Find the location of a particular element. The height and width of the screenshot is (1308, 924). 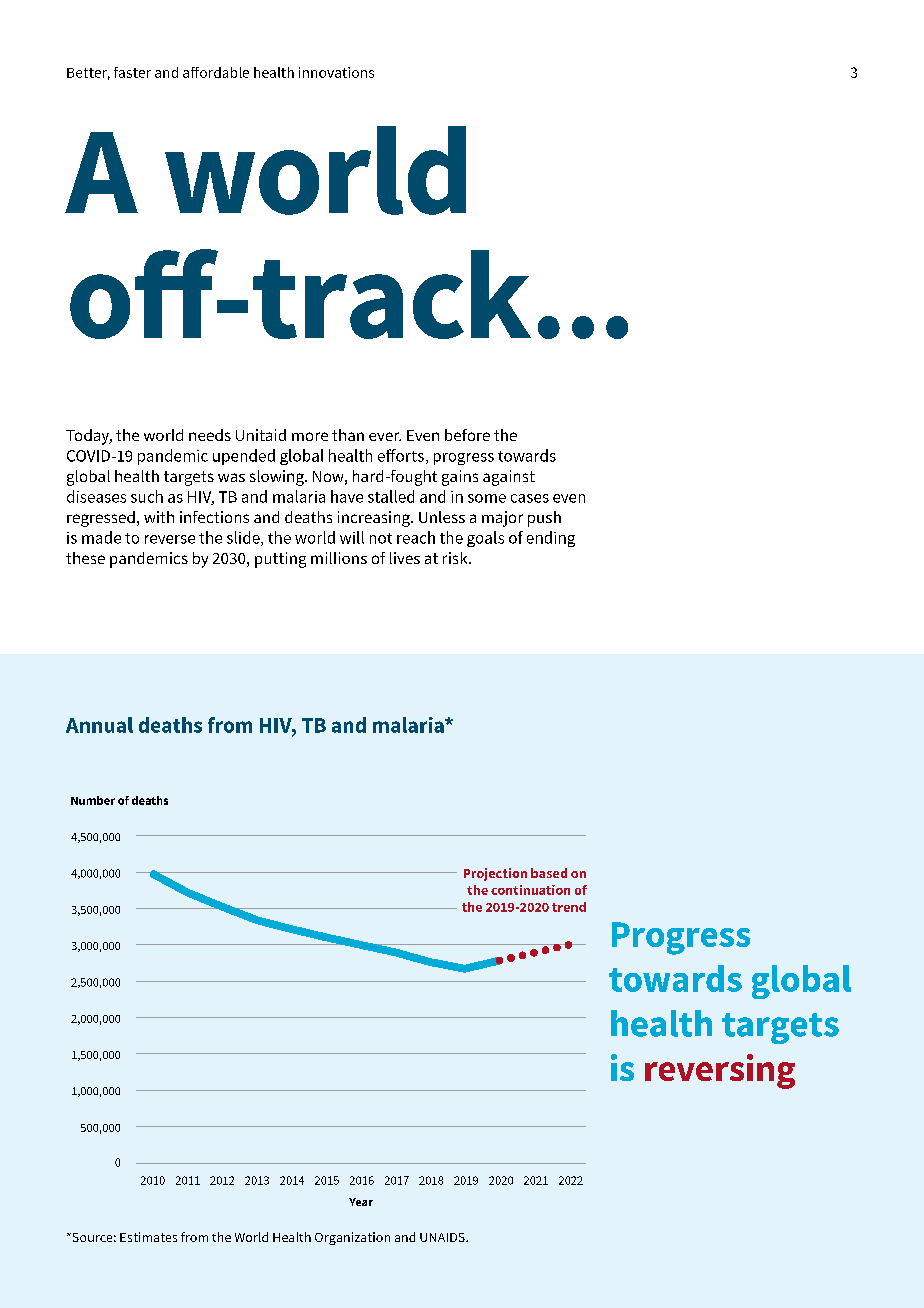

before is located at coordinates (467, 435).
